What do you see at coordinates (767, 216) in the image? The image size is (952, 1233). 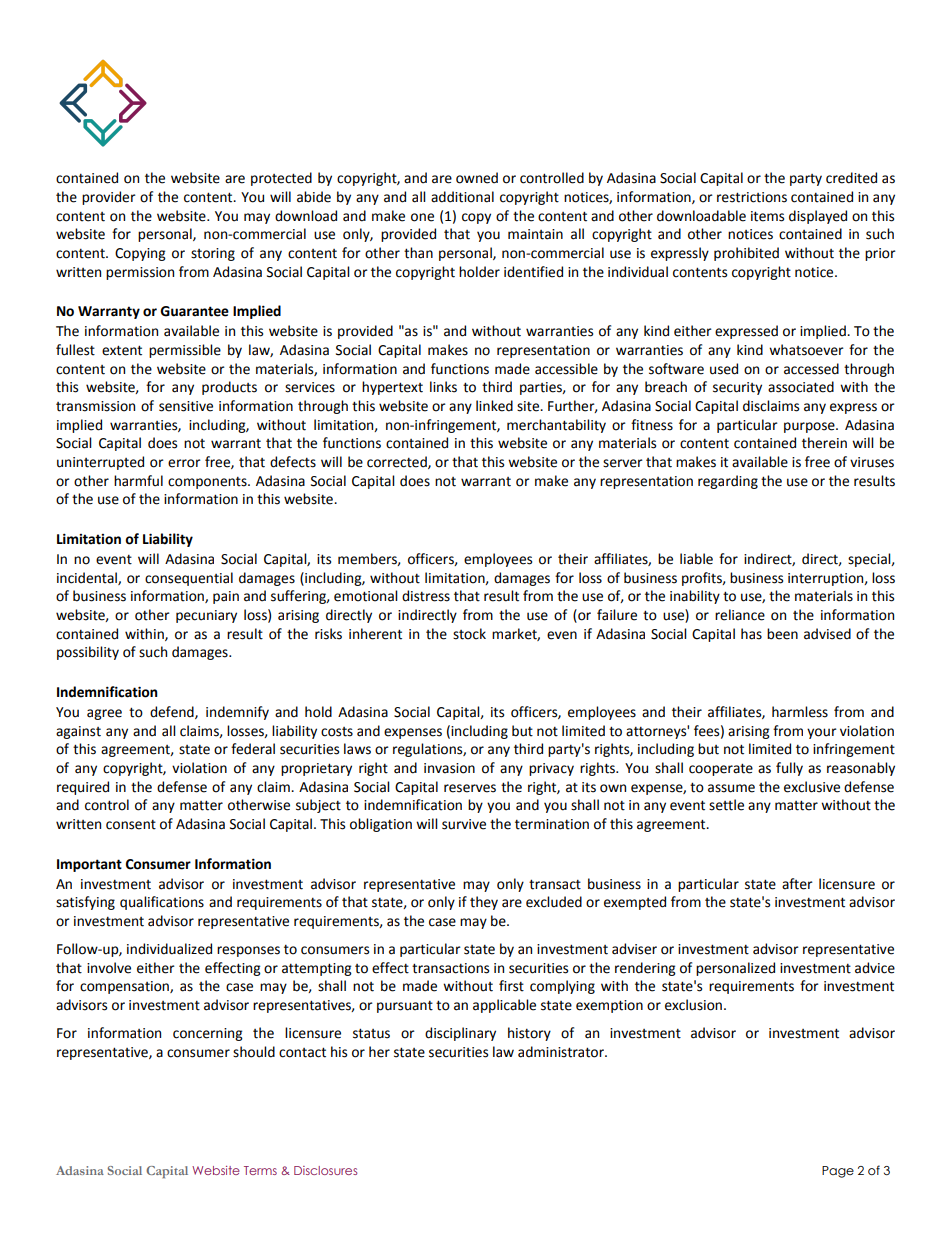 I see `items` at bounding box center [767, 216].
